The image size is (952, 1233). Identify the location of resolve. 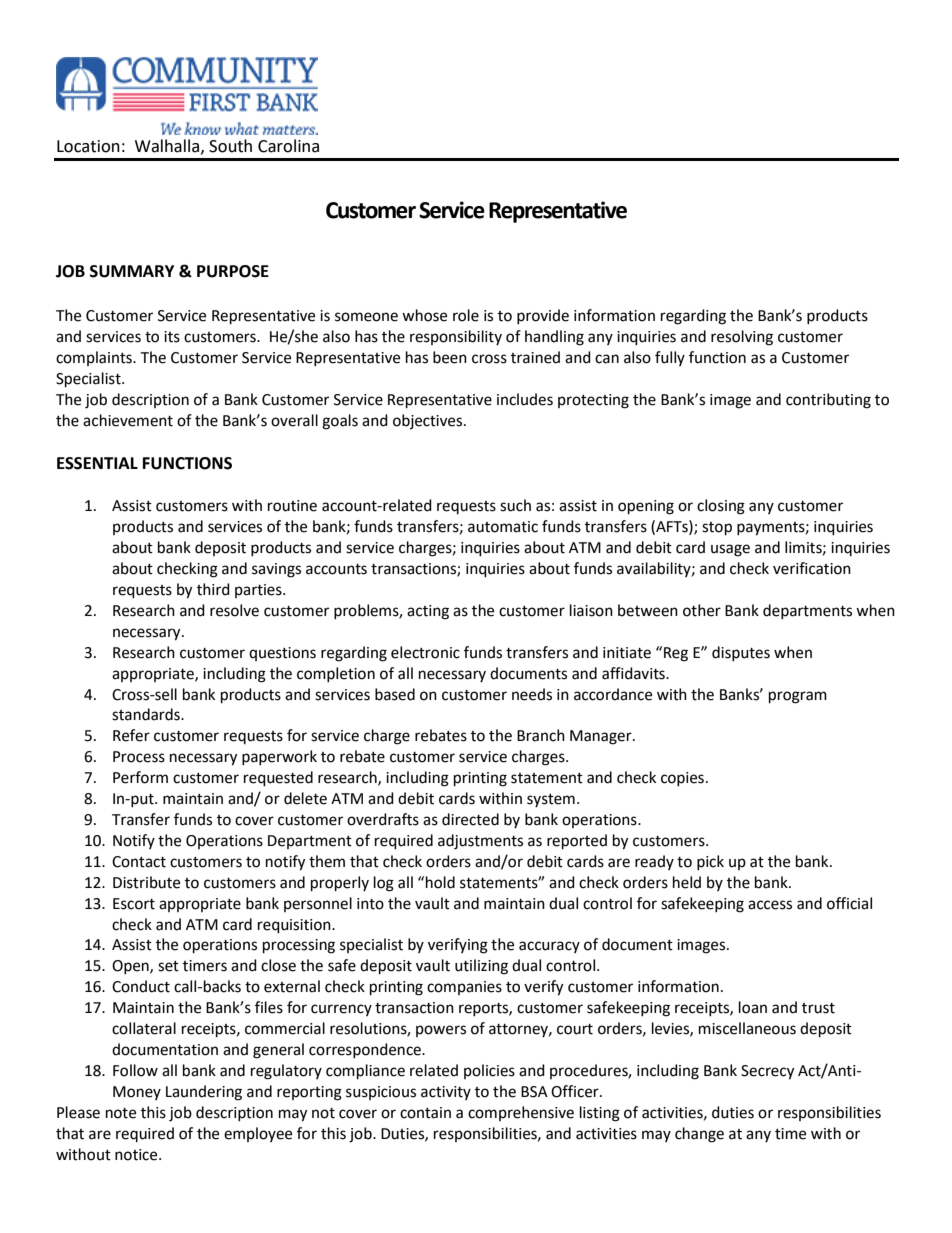
(234, 610).
